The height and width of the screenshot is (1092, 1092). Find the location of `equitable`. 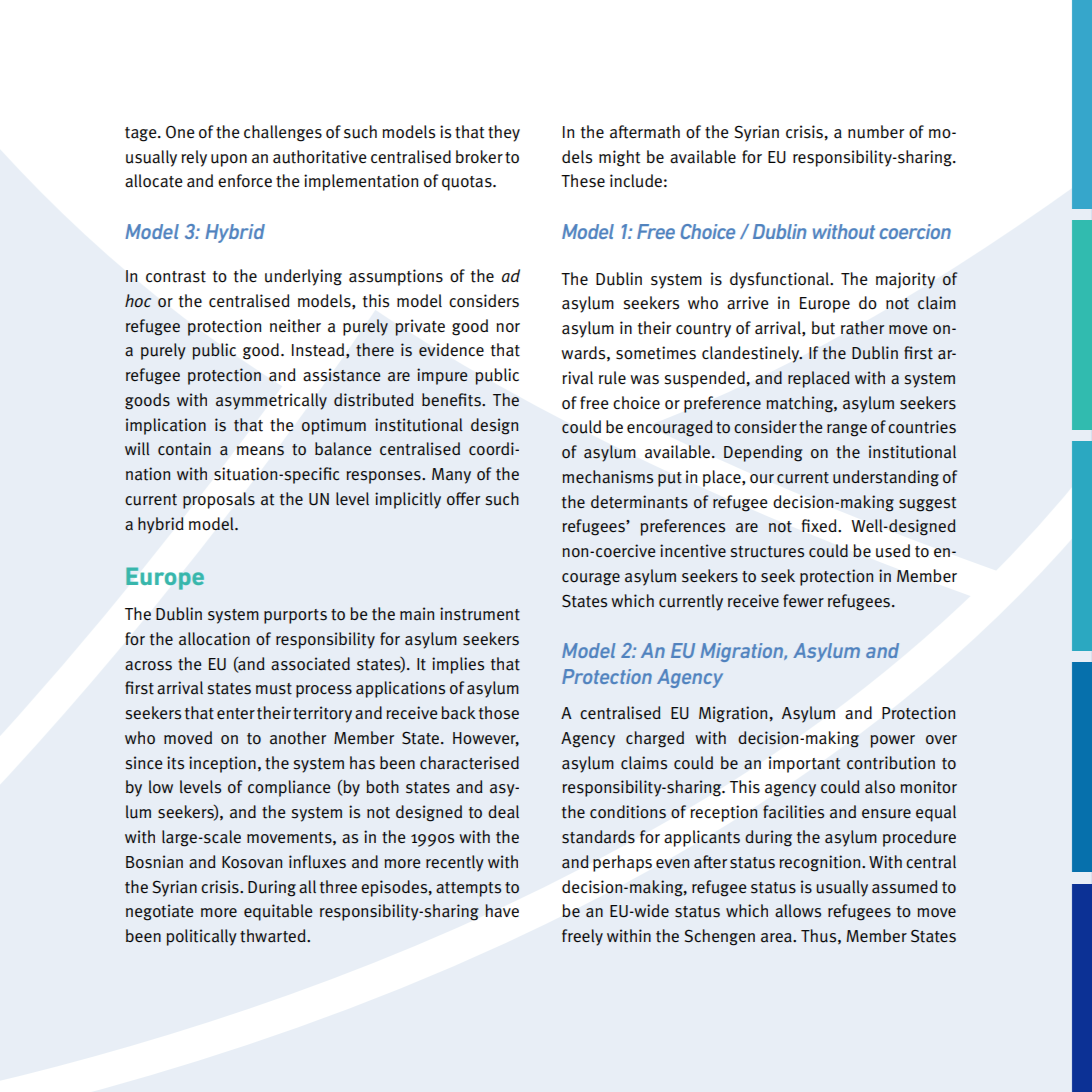

equitable is located at coordinates (278, 912).
